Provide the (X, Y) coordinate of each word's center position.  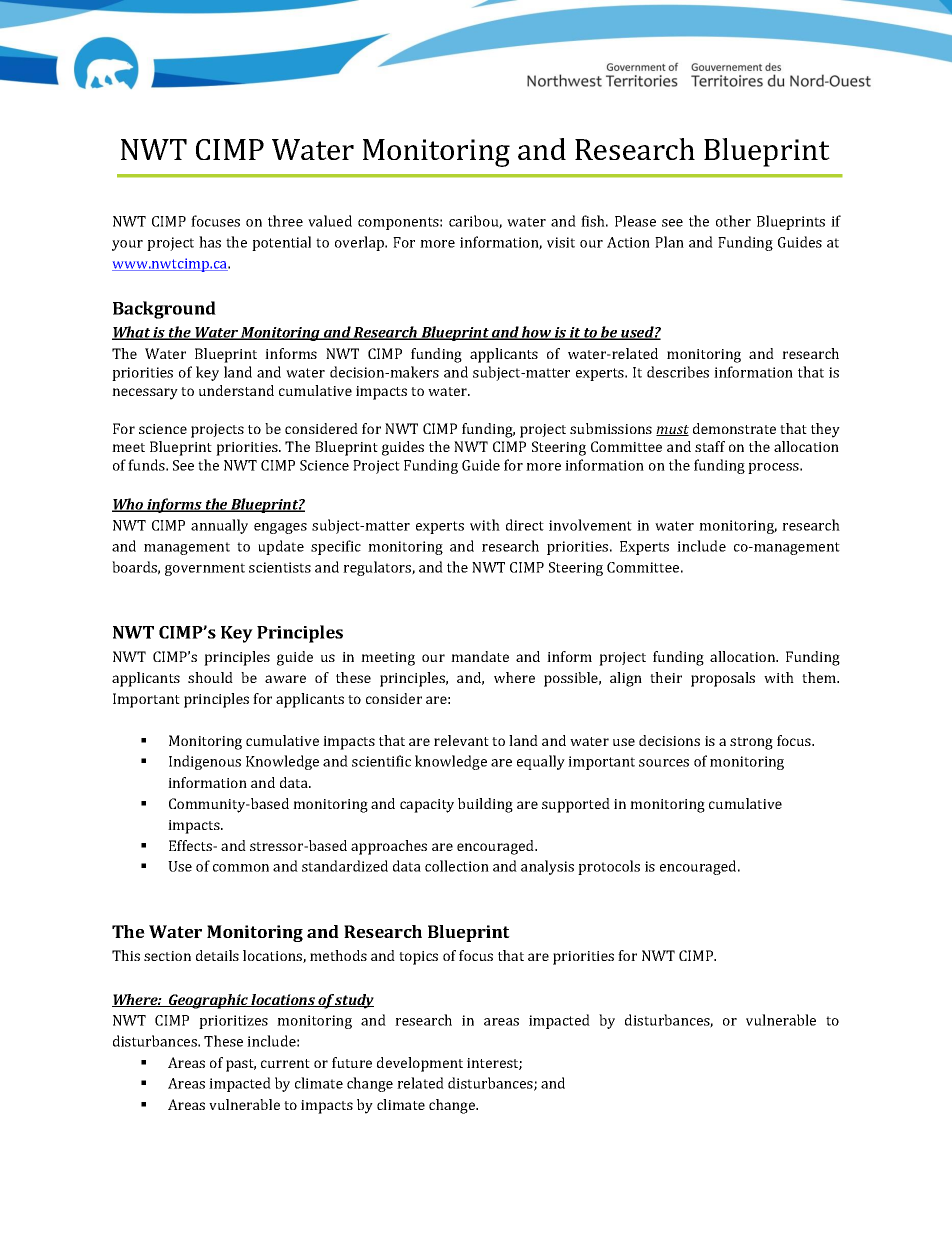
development (420, 1064)
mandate (480, 656)
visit (561, 242)
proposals (723, 679)
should (210, 677)
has (210, 242)
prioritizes (233, 1022)
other (733, 221)
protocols (609, 867)
